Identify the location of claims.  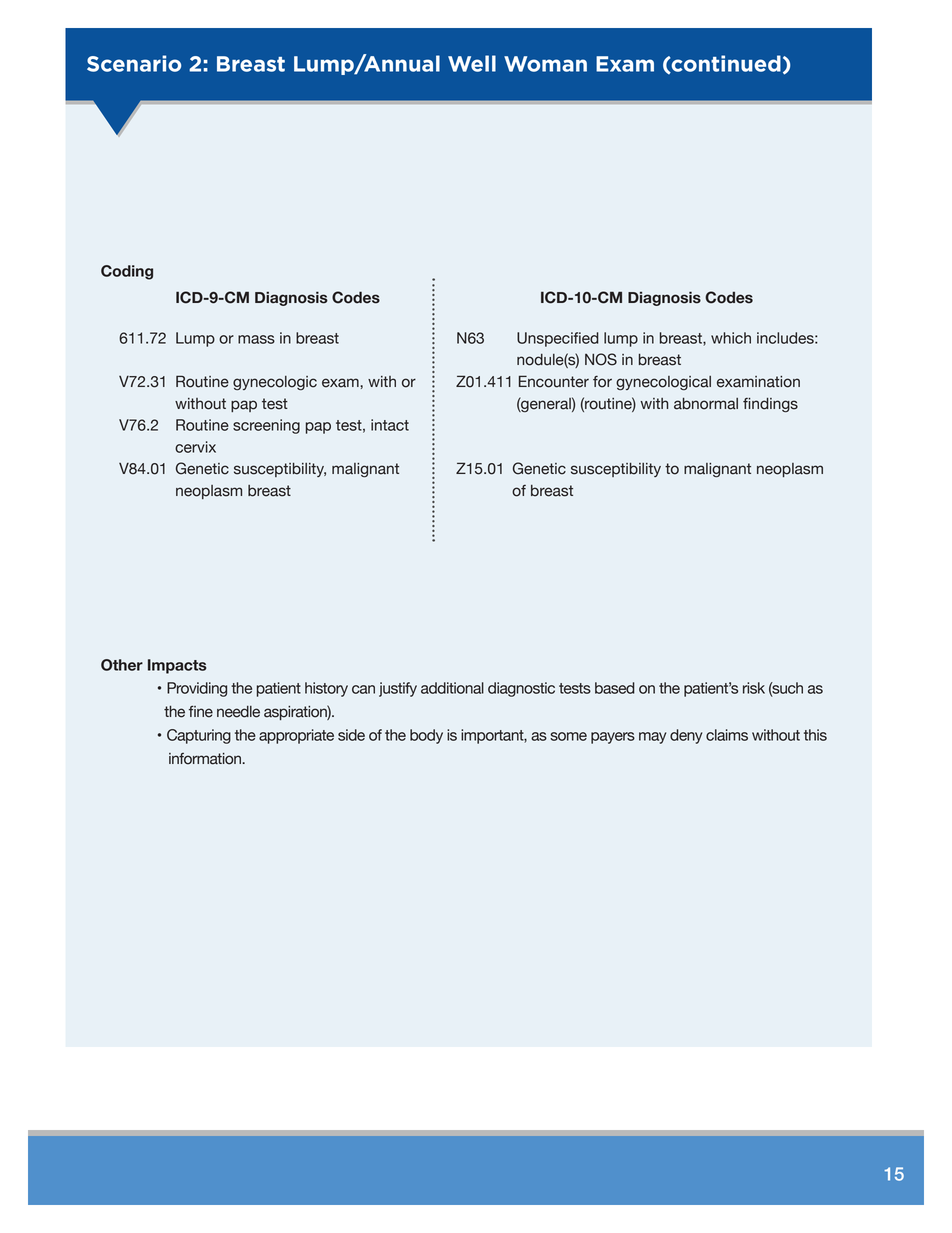
(727, 735).
